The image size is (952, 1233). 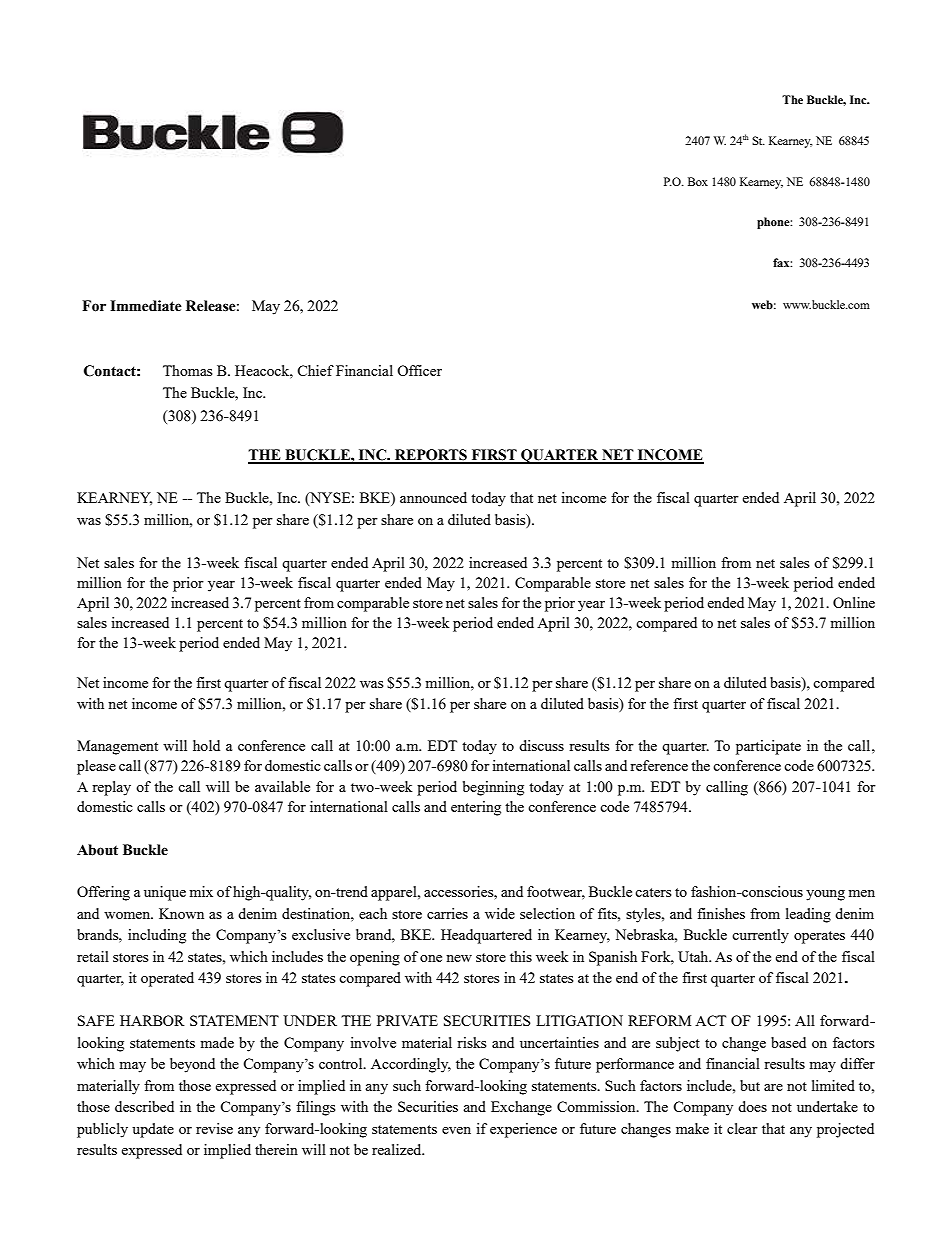 What do you see at coordinates (698, 181) in the image?
I see `Box` at bounding box center [698, 181].
